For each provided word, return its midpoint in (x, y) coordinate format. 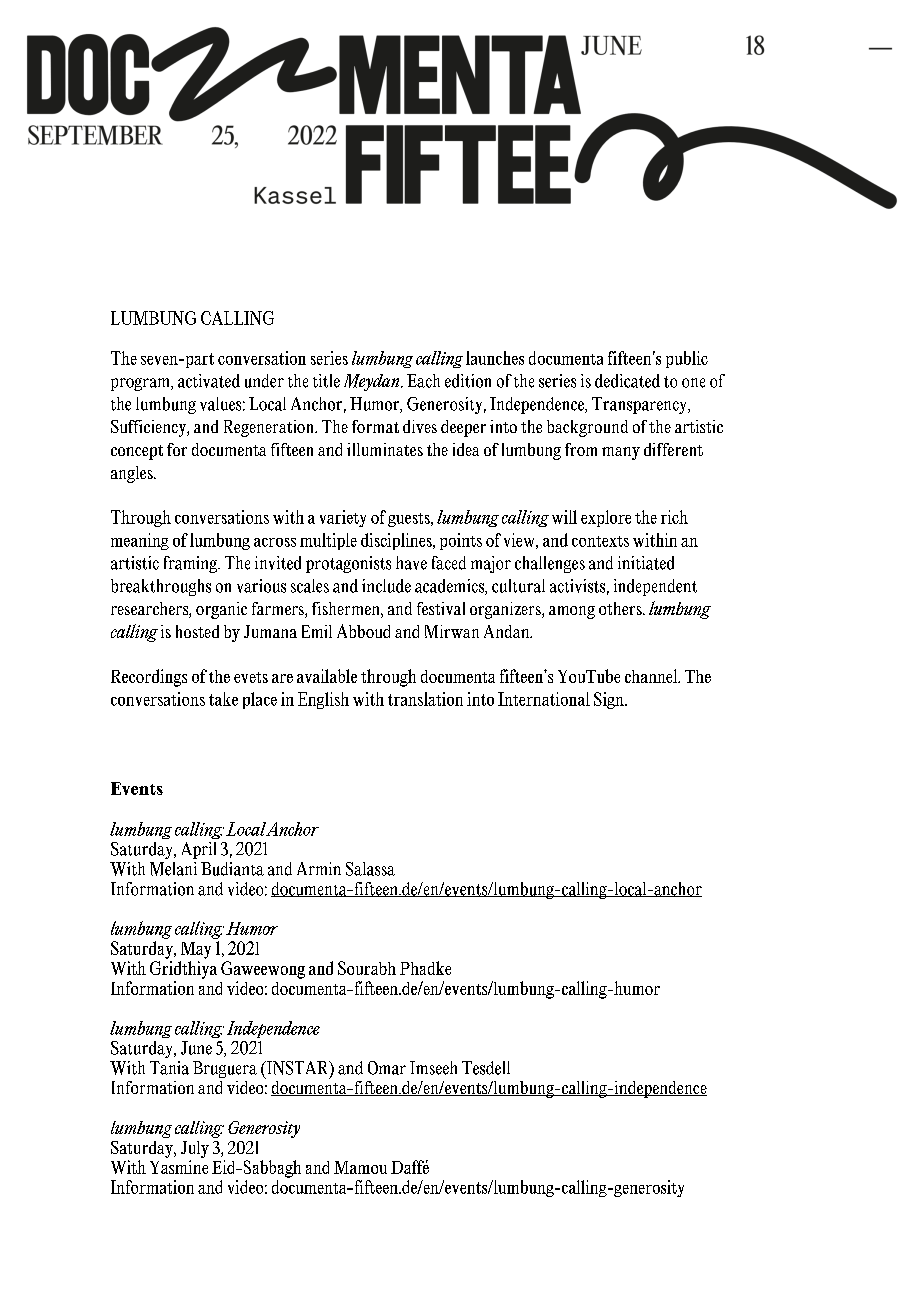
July (195, 1149)
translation (425, 699)
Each (423, 381)
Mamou (360, 1167)
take (223, 699)
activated (209, 381)
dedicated (627, 381)
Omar (387, 1068)
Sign (610, 700)
